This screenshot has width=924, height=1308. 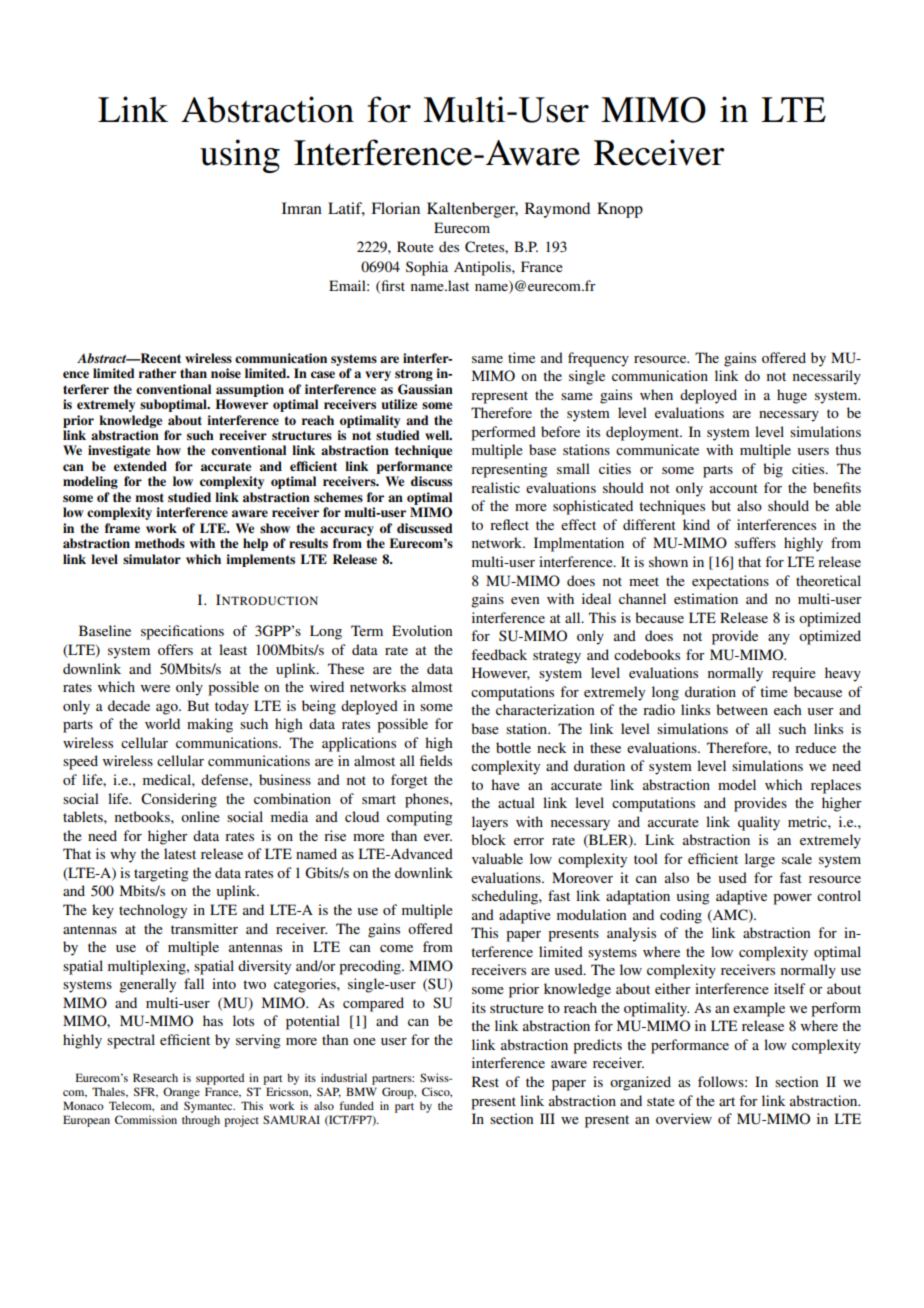 I want to click on suffers, so click(x=755, y=542).
